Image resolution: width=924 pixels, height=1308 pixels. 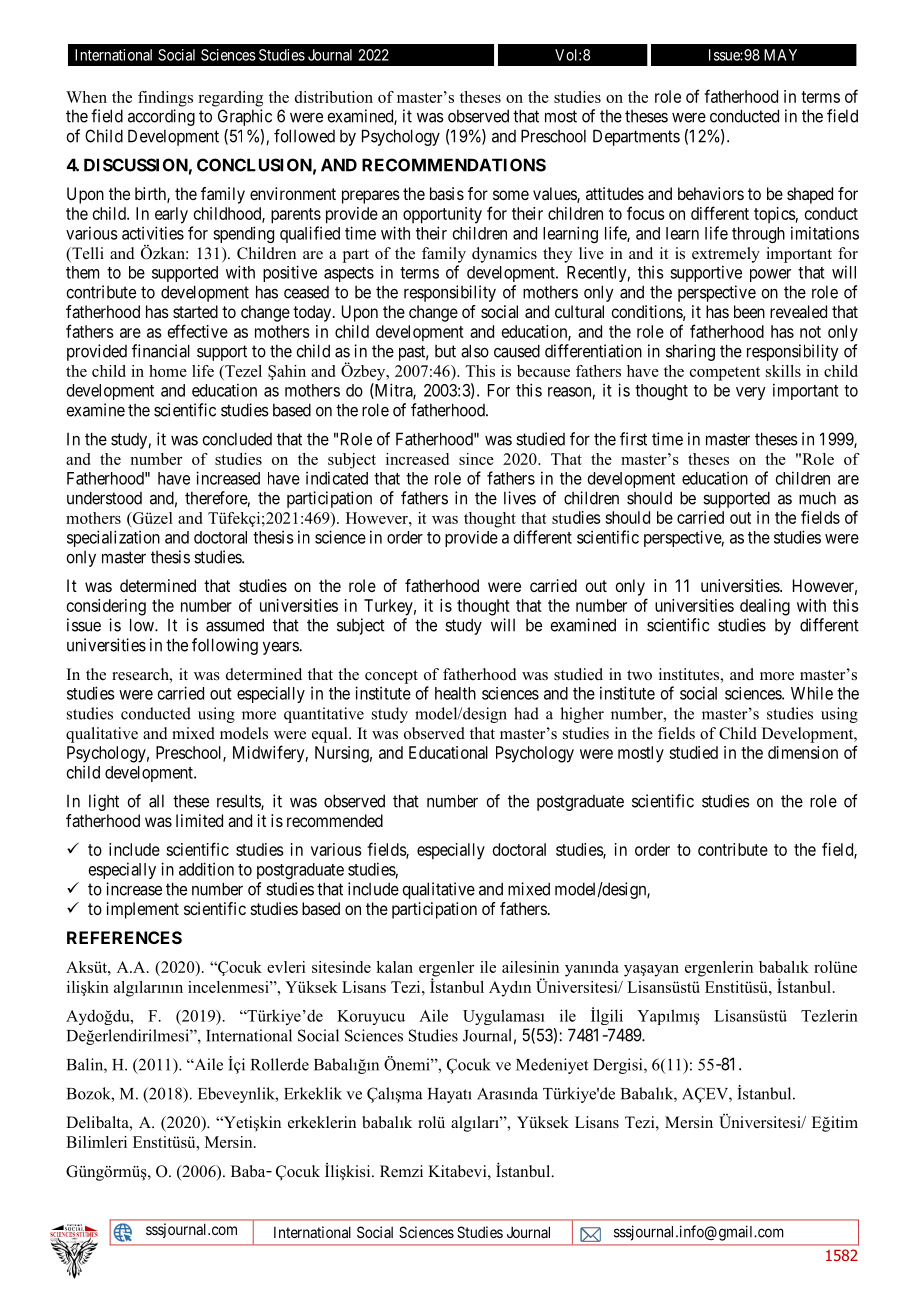 What do you see at coordinates (195, 311) in the screenshot?
I see `started` at bounding box center [195, 311].
